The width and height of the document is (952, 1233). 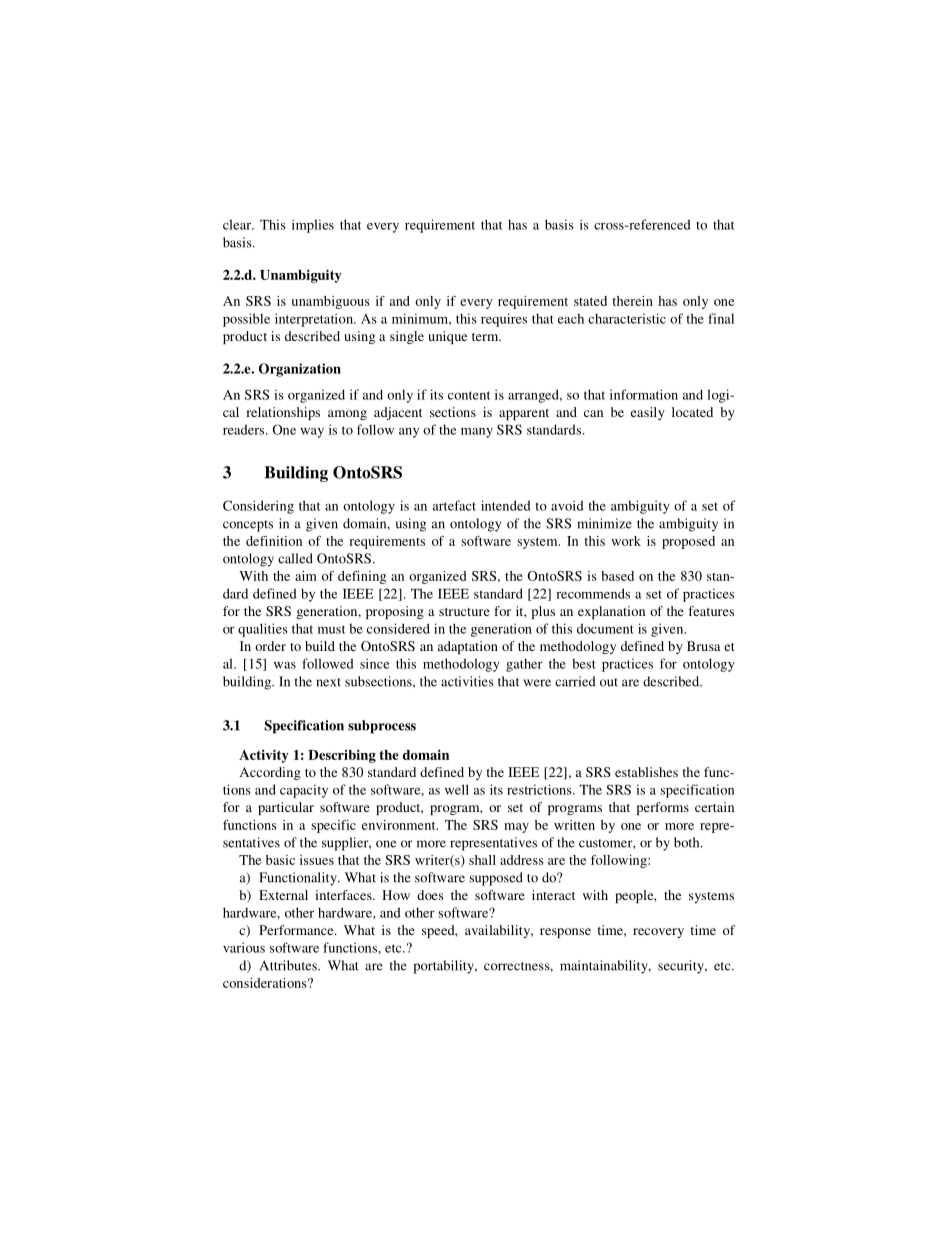 What do you see at coordinates (270, 773) in the document?
I see `According` at bounding box center [270, 773].
